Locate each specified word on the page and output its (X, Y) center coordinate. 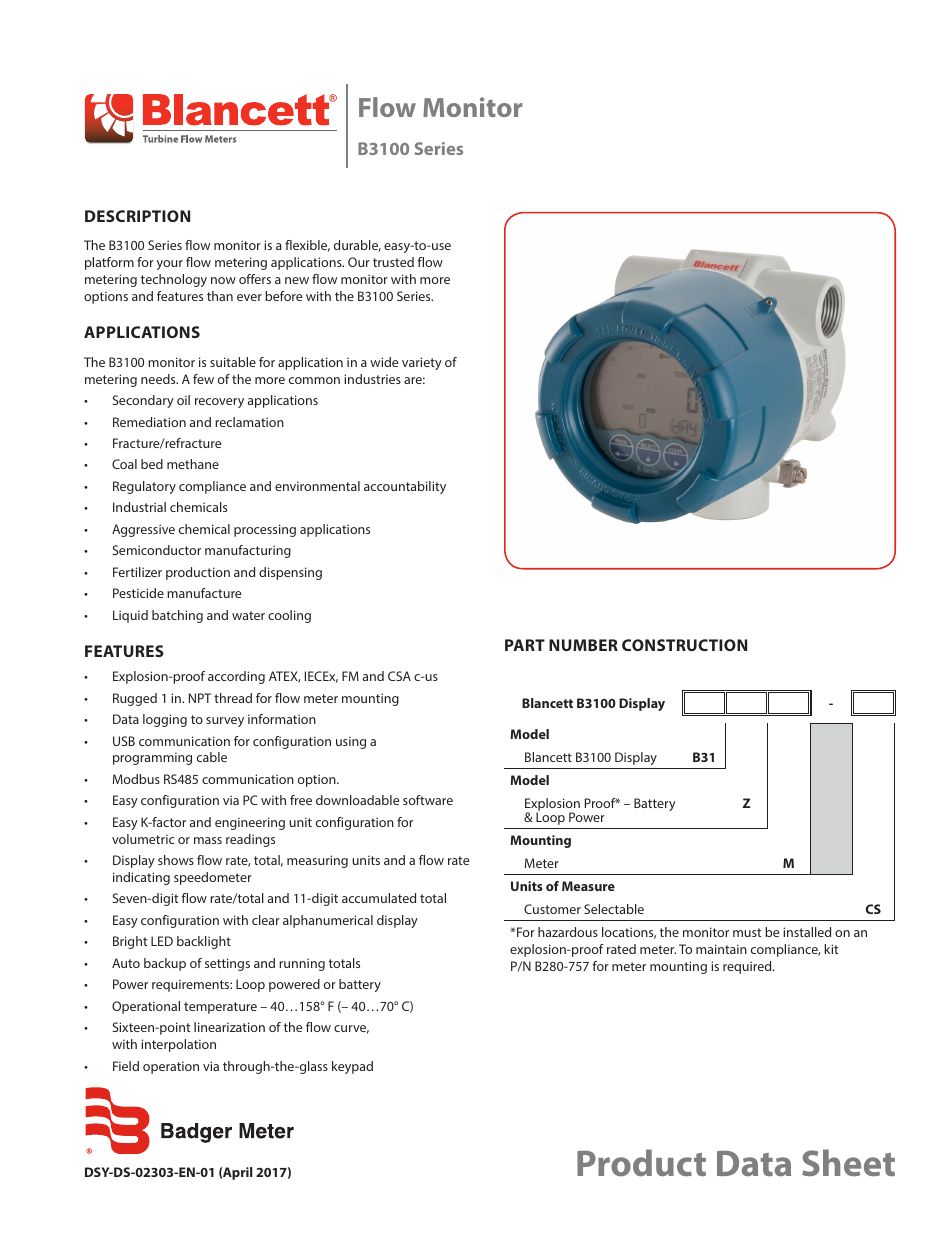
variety (422, 363)
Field (126, 1066)
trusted (393, 262)
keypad (352, 1067)
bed (152, 464)
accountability (405, 487)
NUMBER (583, 645)
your (170, 265)
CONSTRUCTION (684, 645)
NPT (200, 698)
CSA (399, 676)
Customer (552, 909)
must (747, 932)
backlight (204, 942)
